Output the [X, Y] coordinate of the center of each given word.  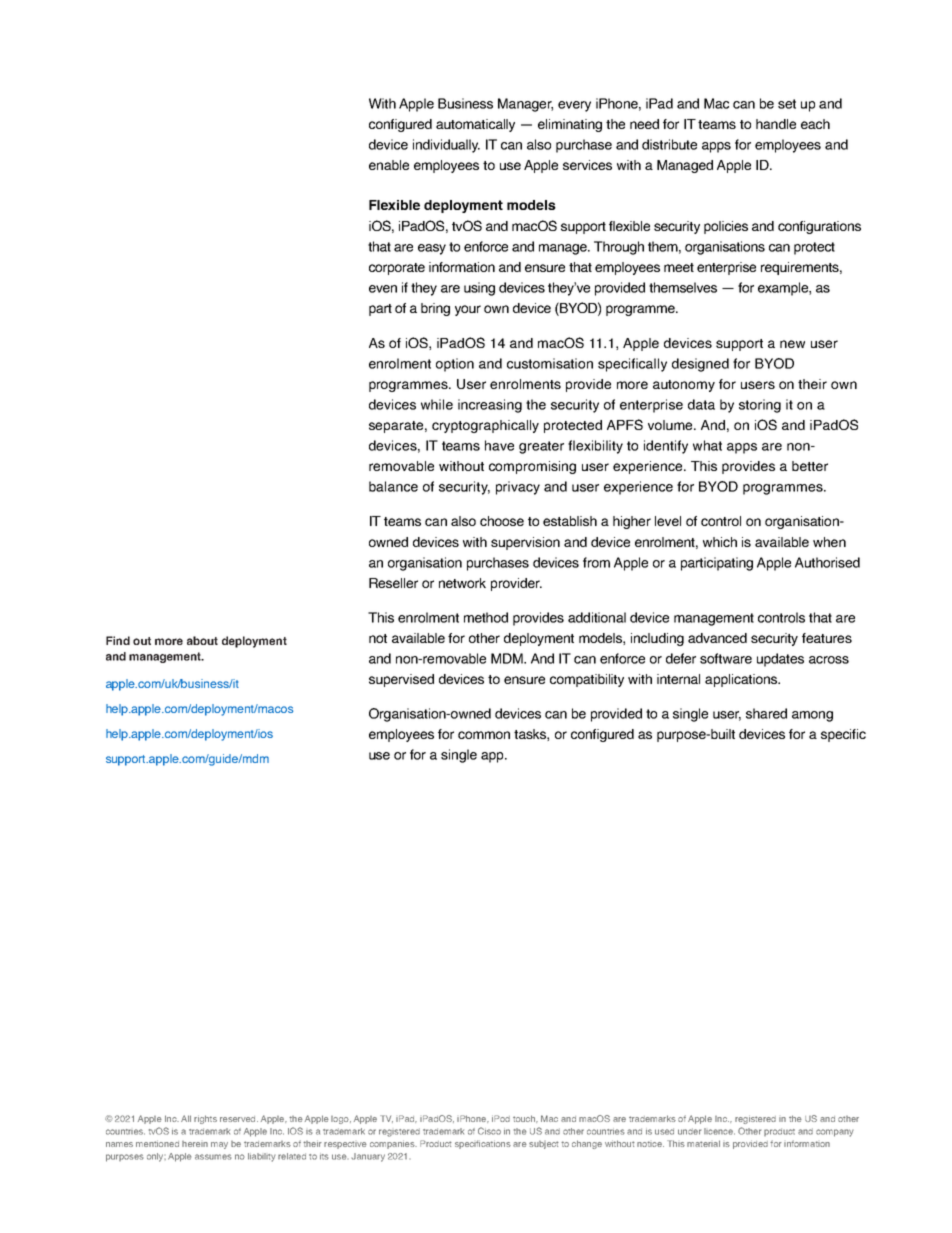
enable [389, 165]
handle [776, 124]
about [202, 640]
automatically [475, 125]
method [486, 617]
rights [205, 1119]
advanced [717, 638]
